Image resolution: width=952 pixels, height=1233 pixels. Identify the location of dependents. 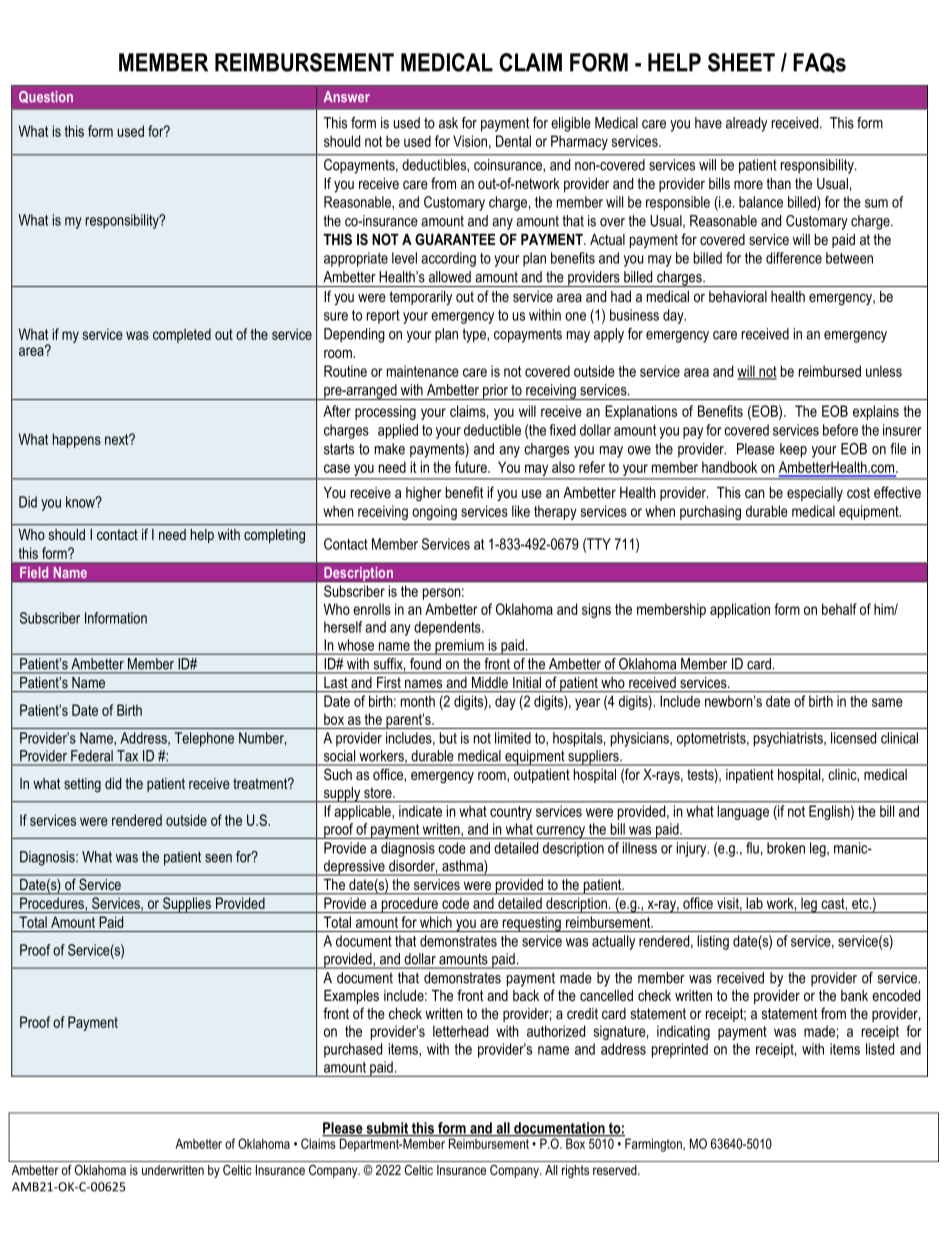
(448, 628).
